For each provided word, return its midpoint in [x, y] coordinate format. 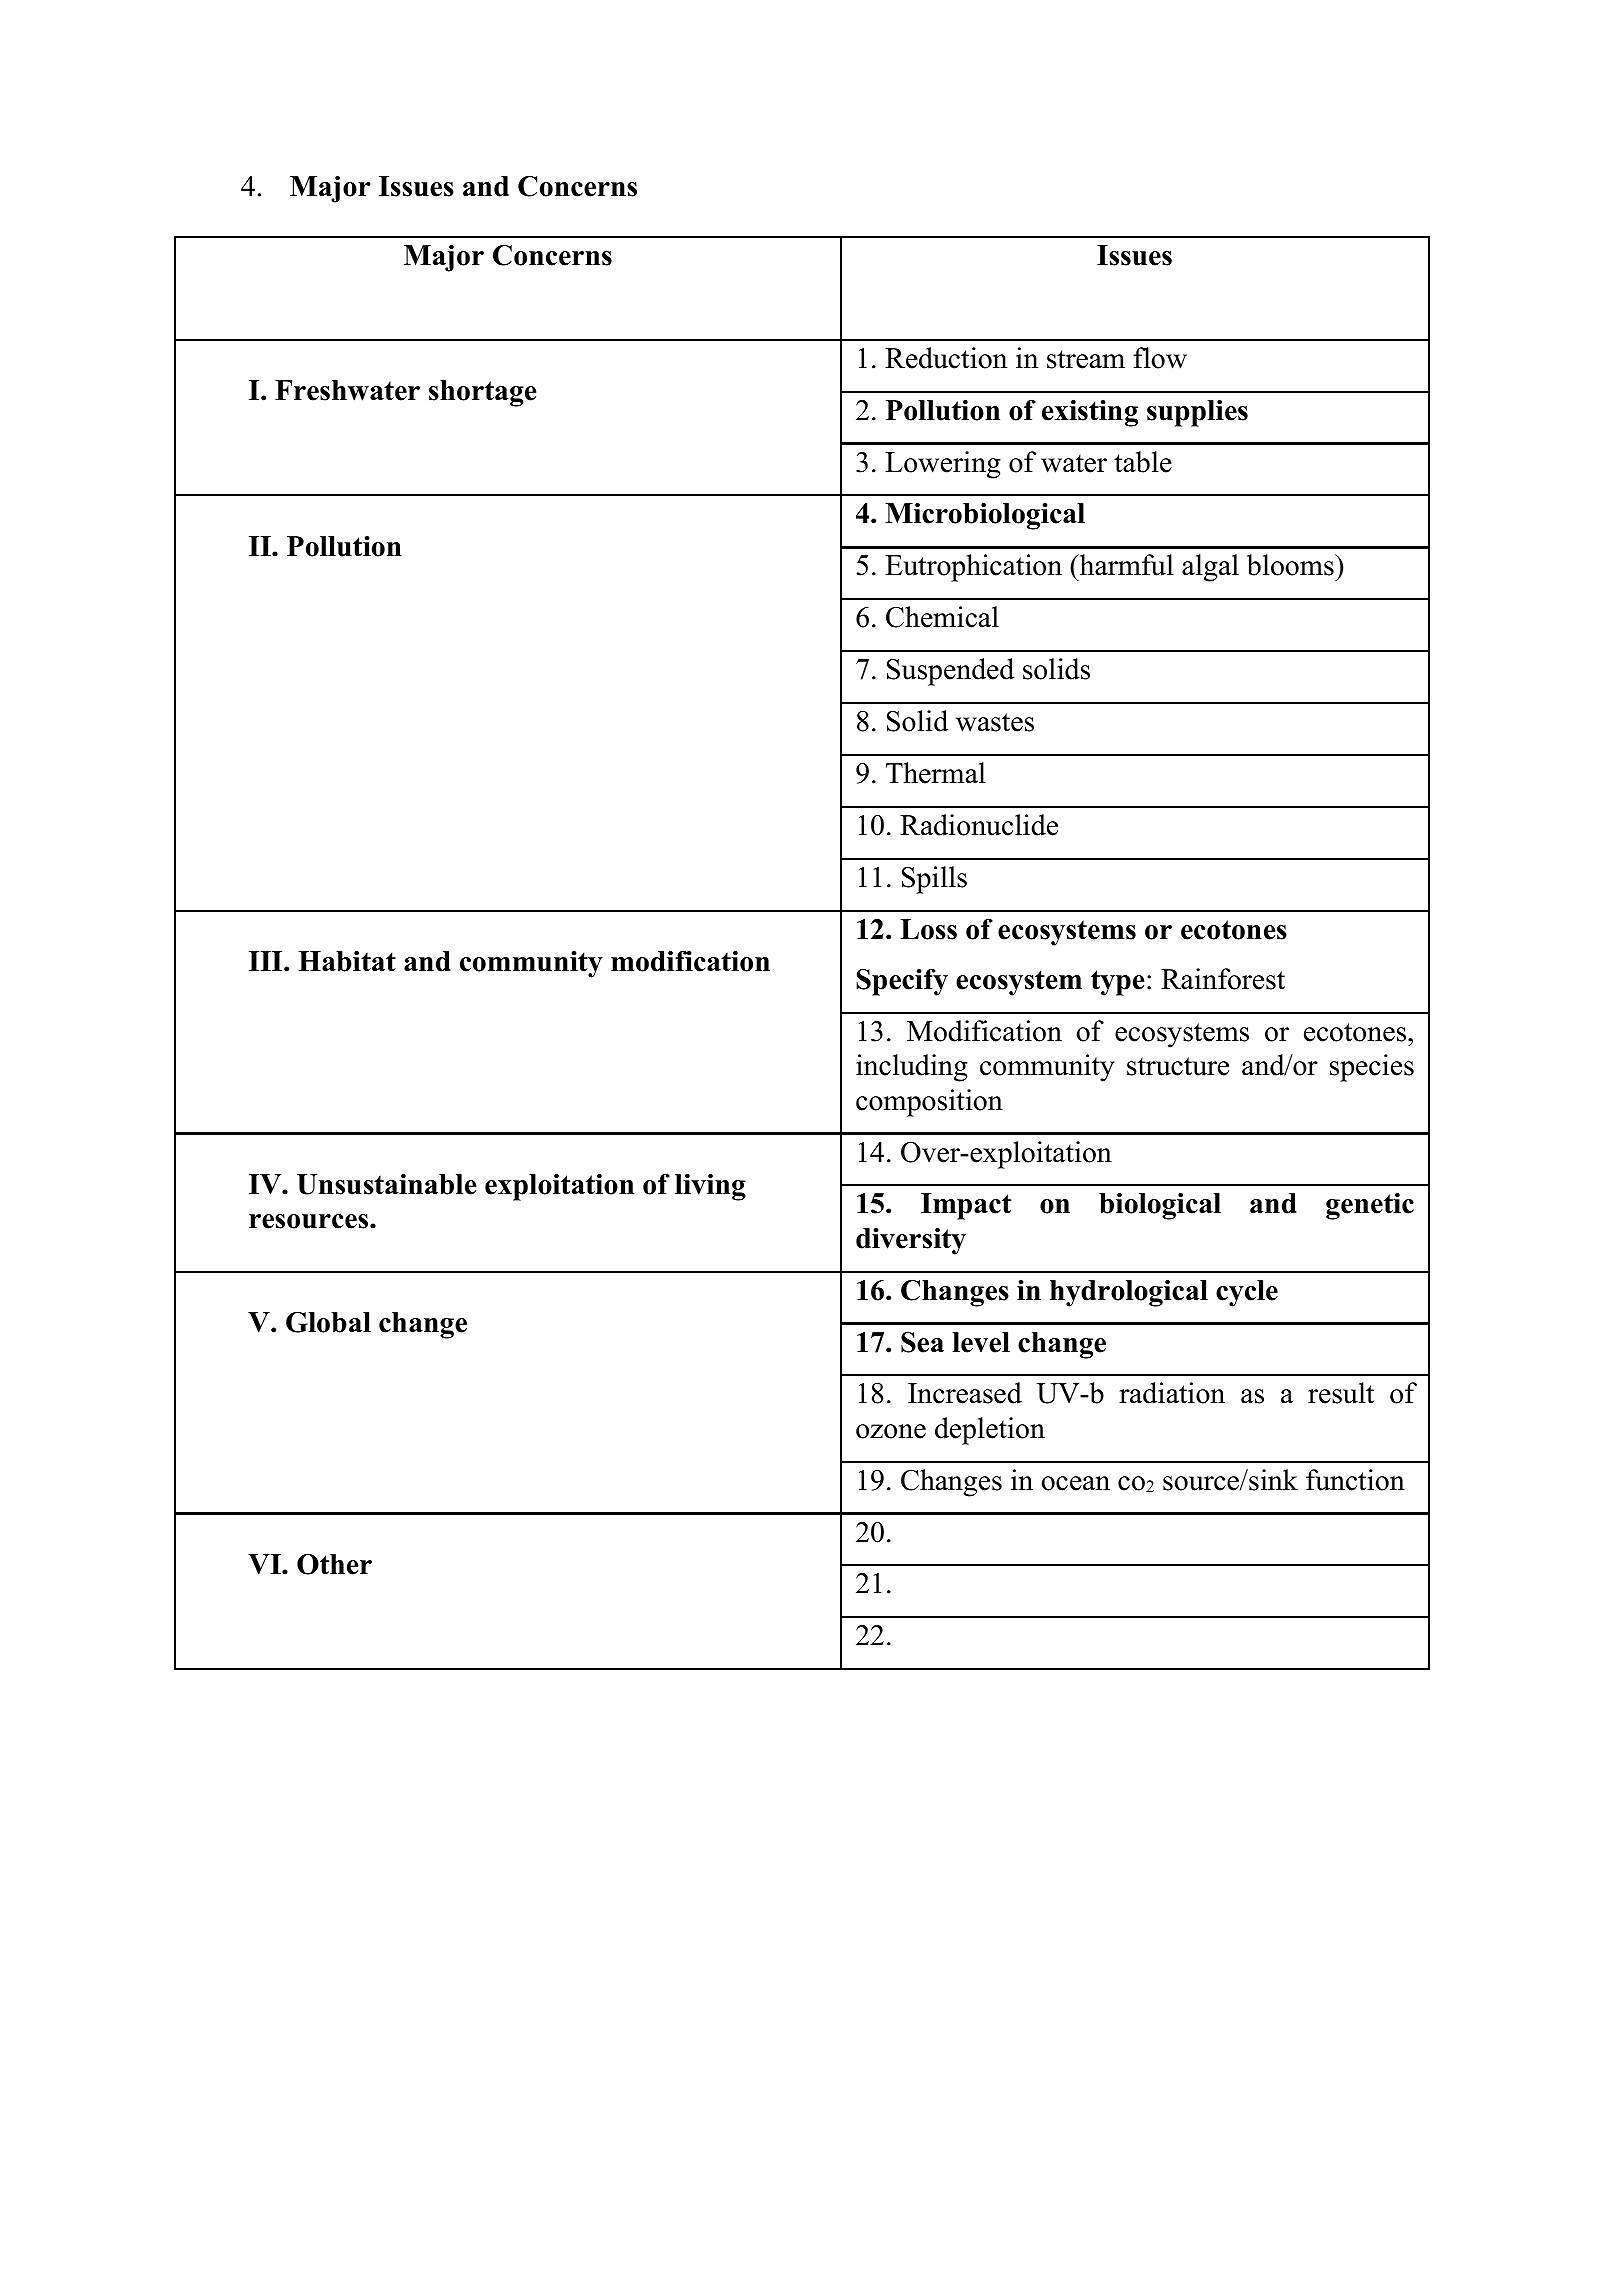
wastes [995, 722]
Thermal [936, 773]
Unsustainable [386, 1184]
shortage [482, 393]
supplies [1197, 413]
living [710, 1187]
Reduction [946, 358]
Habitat [347, 961]
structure [1178, 1066]
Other [334, 1564]
